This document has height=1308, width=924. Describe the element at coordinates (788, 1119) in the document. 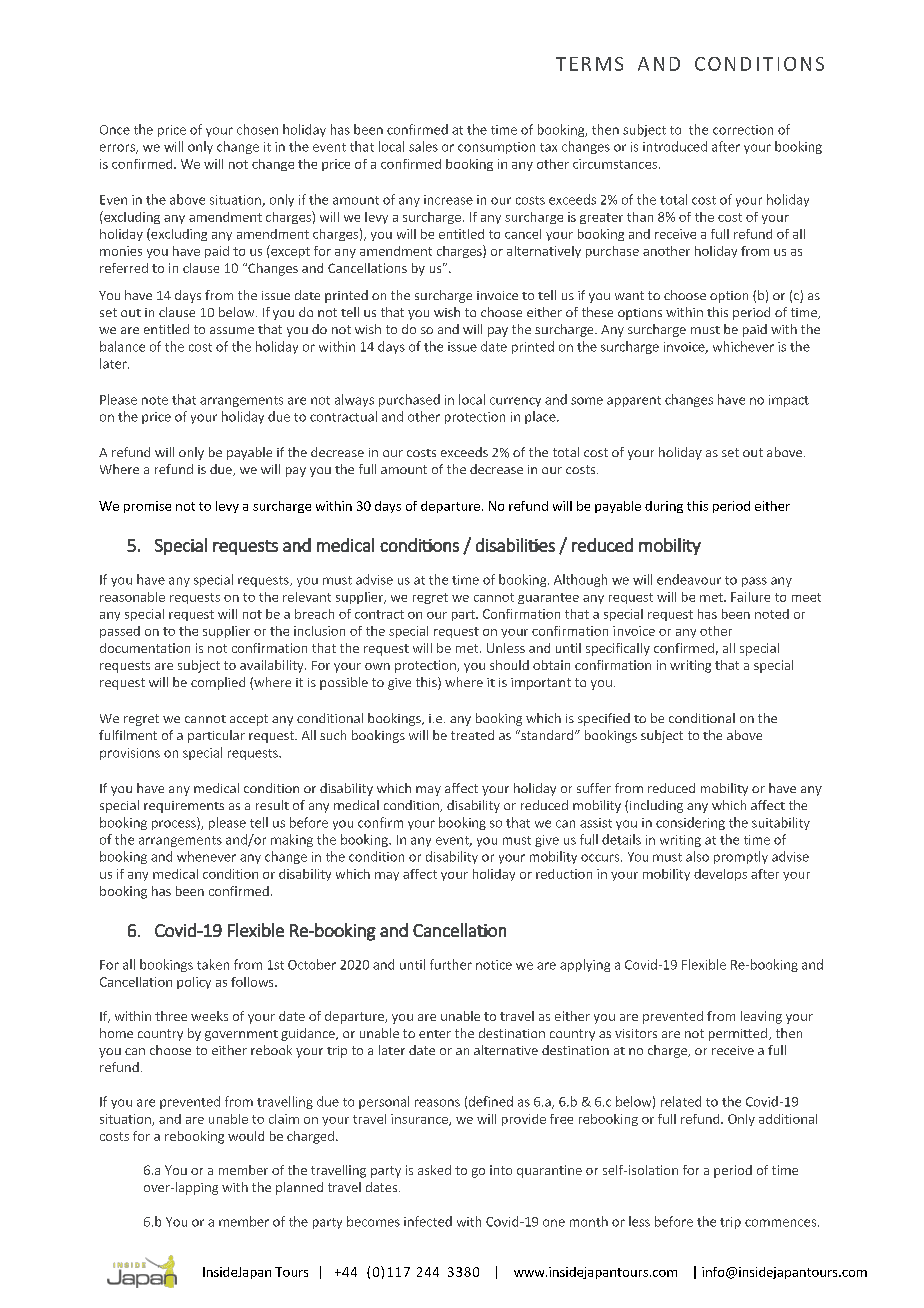

I see `additional` at that location.
